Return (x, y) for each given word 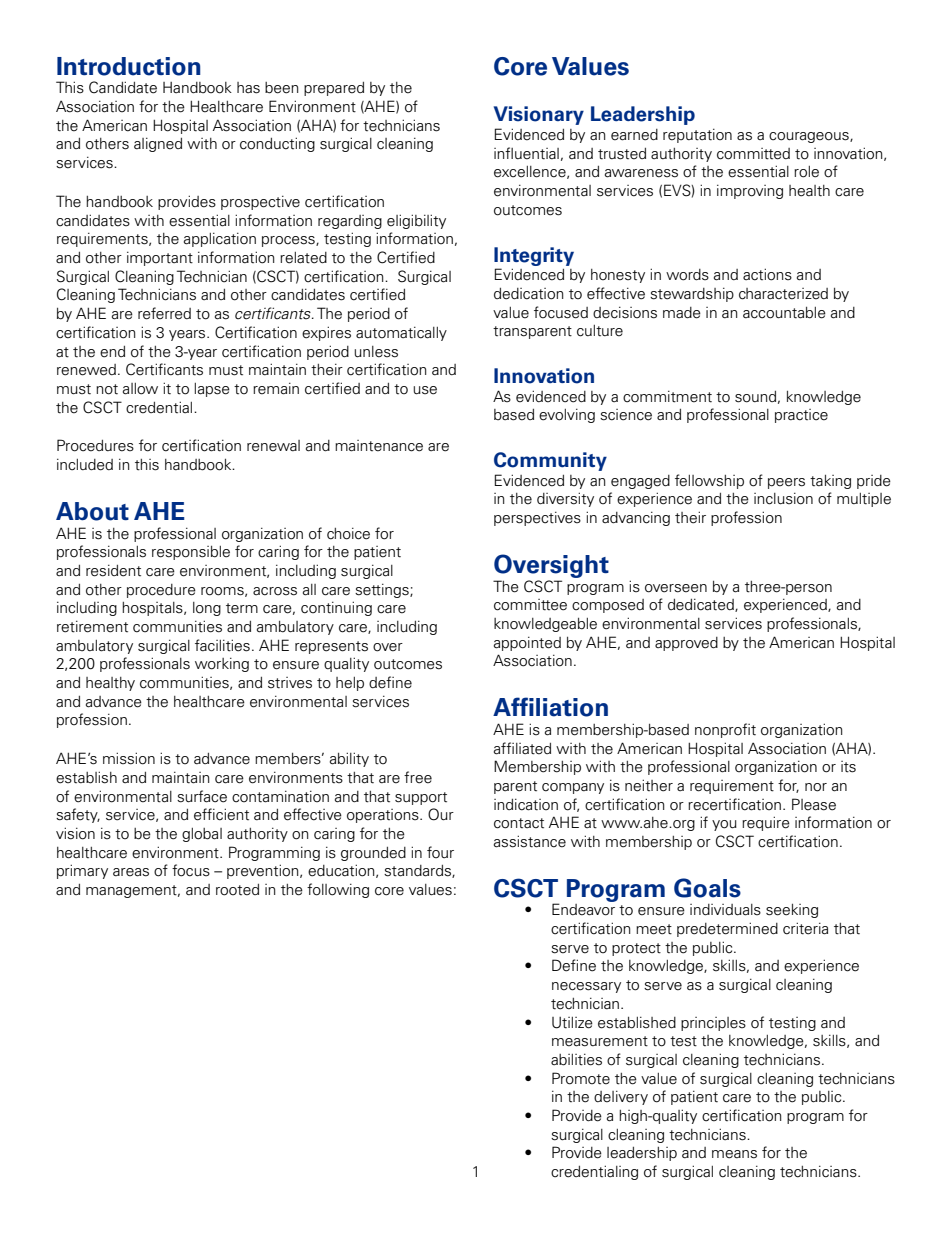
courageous (810, 137)
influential (526, 153)
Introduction (129, 66)
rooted (237, 890)
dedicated (702, 605)
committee (530, 605)
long (207, 609)
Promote (581, 1078)
